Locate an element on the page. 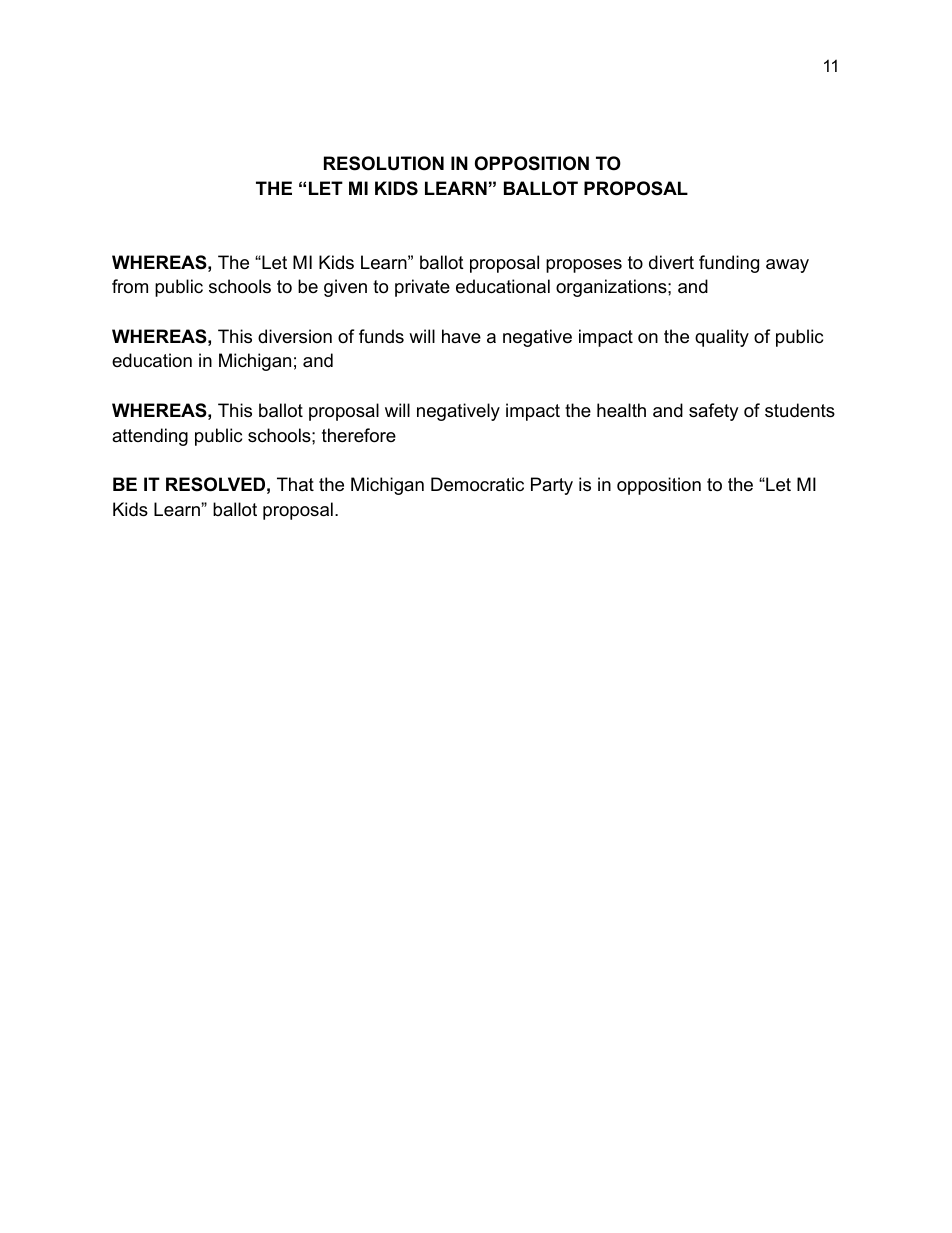  have is located at coordinates (461, 336).
